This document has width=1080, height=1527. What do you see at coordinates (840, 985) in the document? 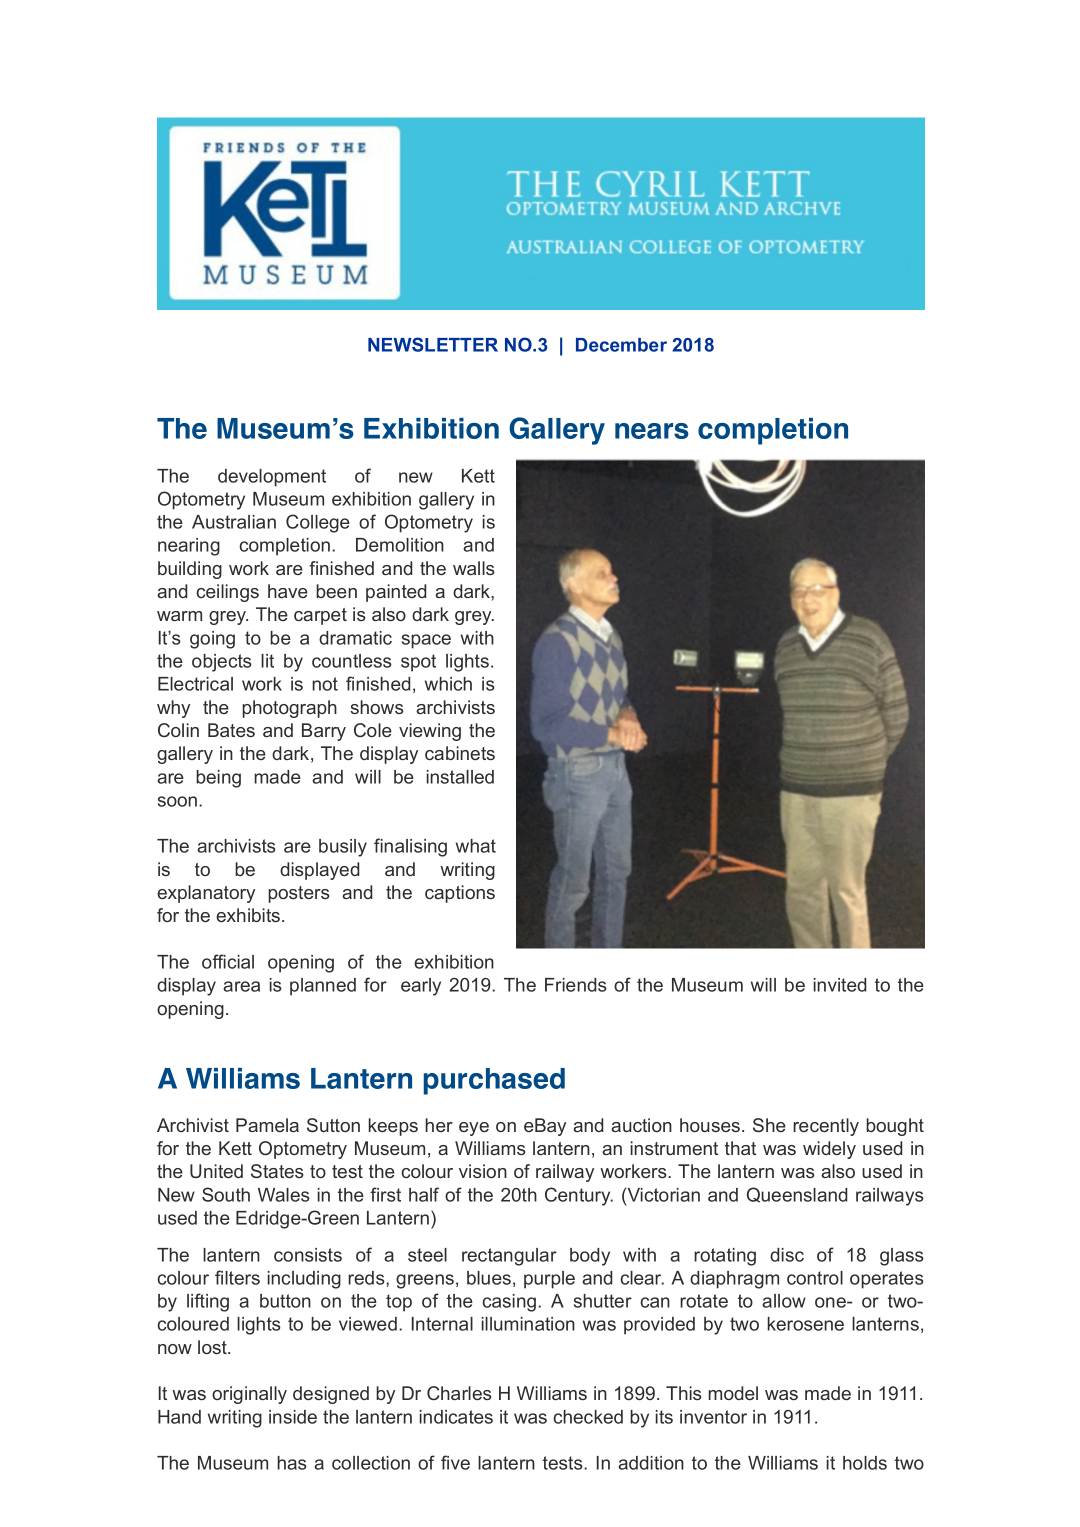
I see `invited` at bounding box center [840, 985].
